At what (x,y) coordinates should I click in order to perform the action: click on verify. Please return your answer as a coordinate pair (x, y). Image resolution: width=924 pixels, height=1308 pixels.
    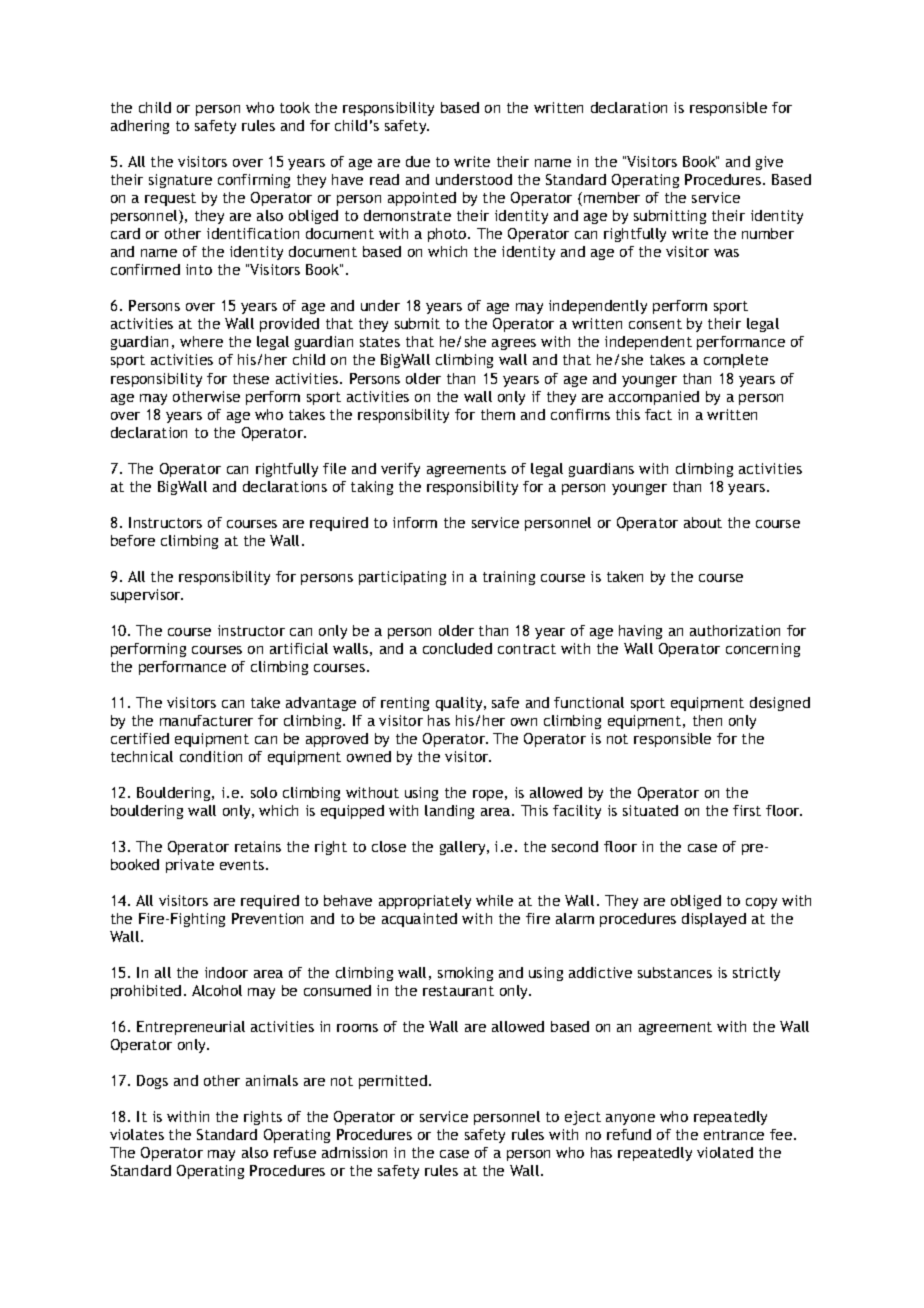
    Looking at the image, I should click on (400, 470).
